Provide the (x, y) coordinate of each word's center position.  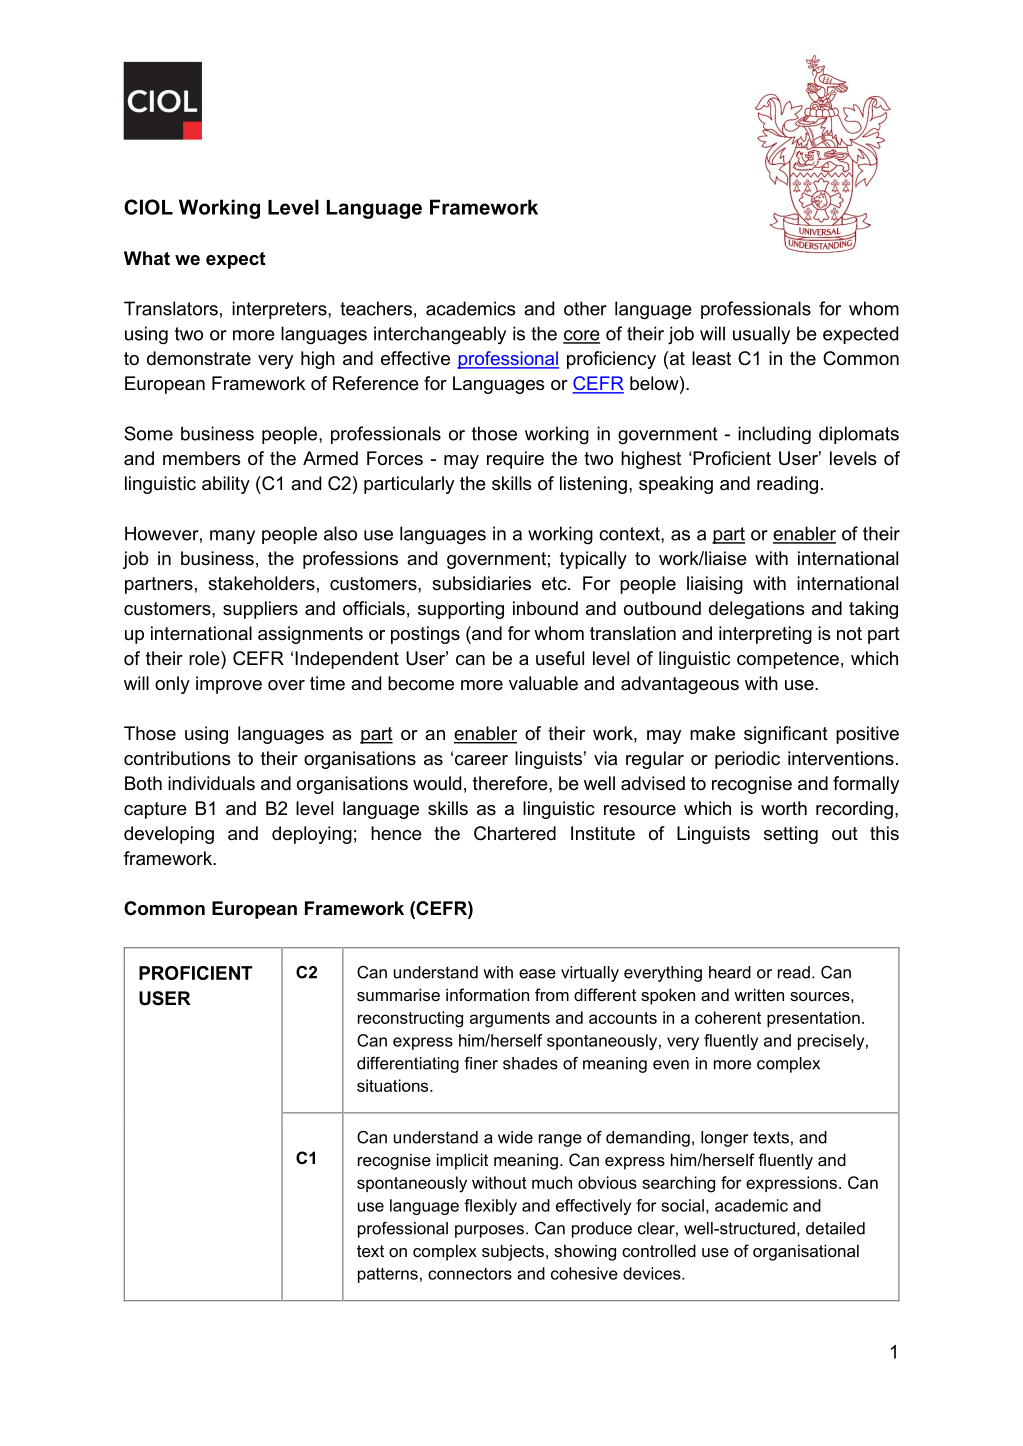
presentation (813, 1019)
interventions (841, 758)
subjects (513, 1252)
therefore (511, 783)
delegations (756, 610)
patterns (388, 1275)
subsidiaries (481, 583)
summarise (398, 994)
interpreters (280, 310)
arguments (510, 1020)
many (232, 537)
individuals (211, 783)
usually (761, 335)
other (585, 308)
